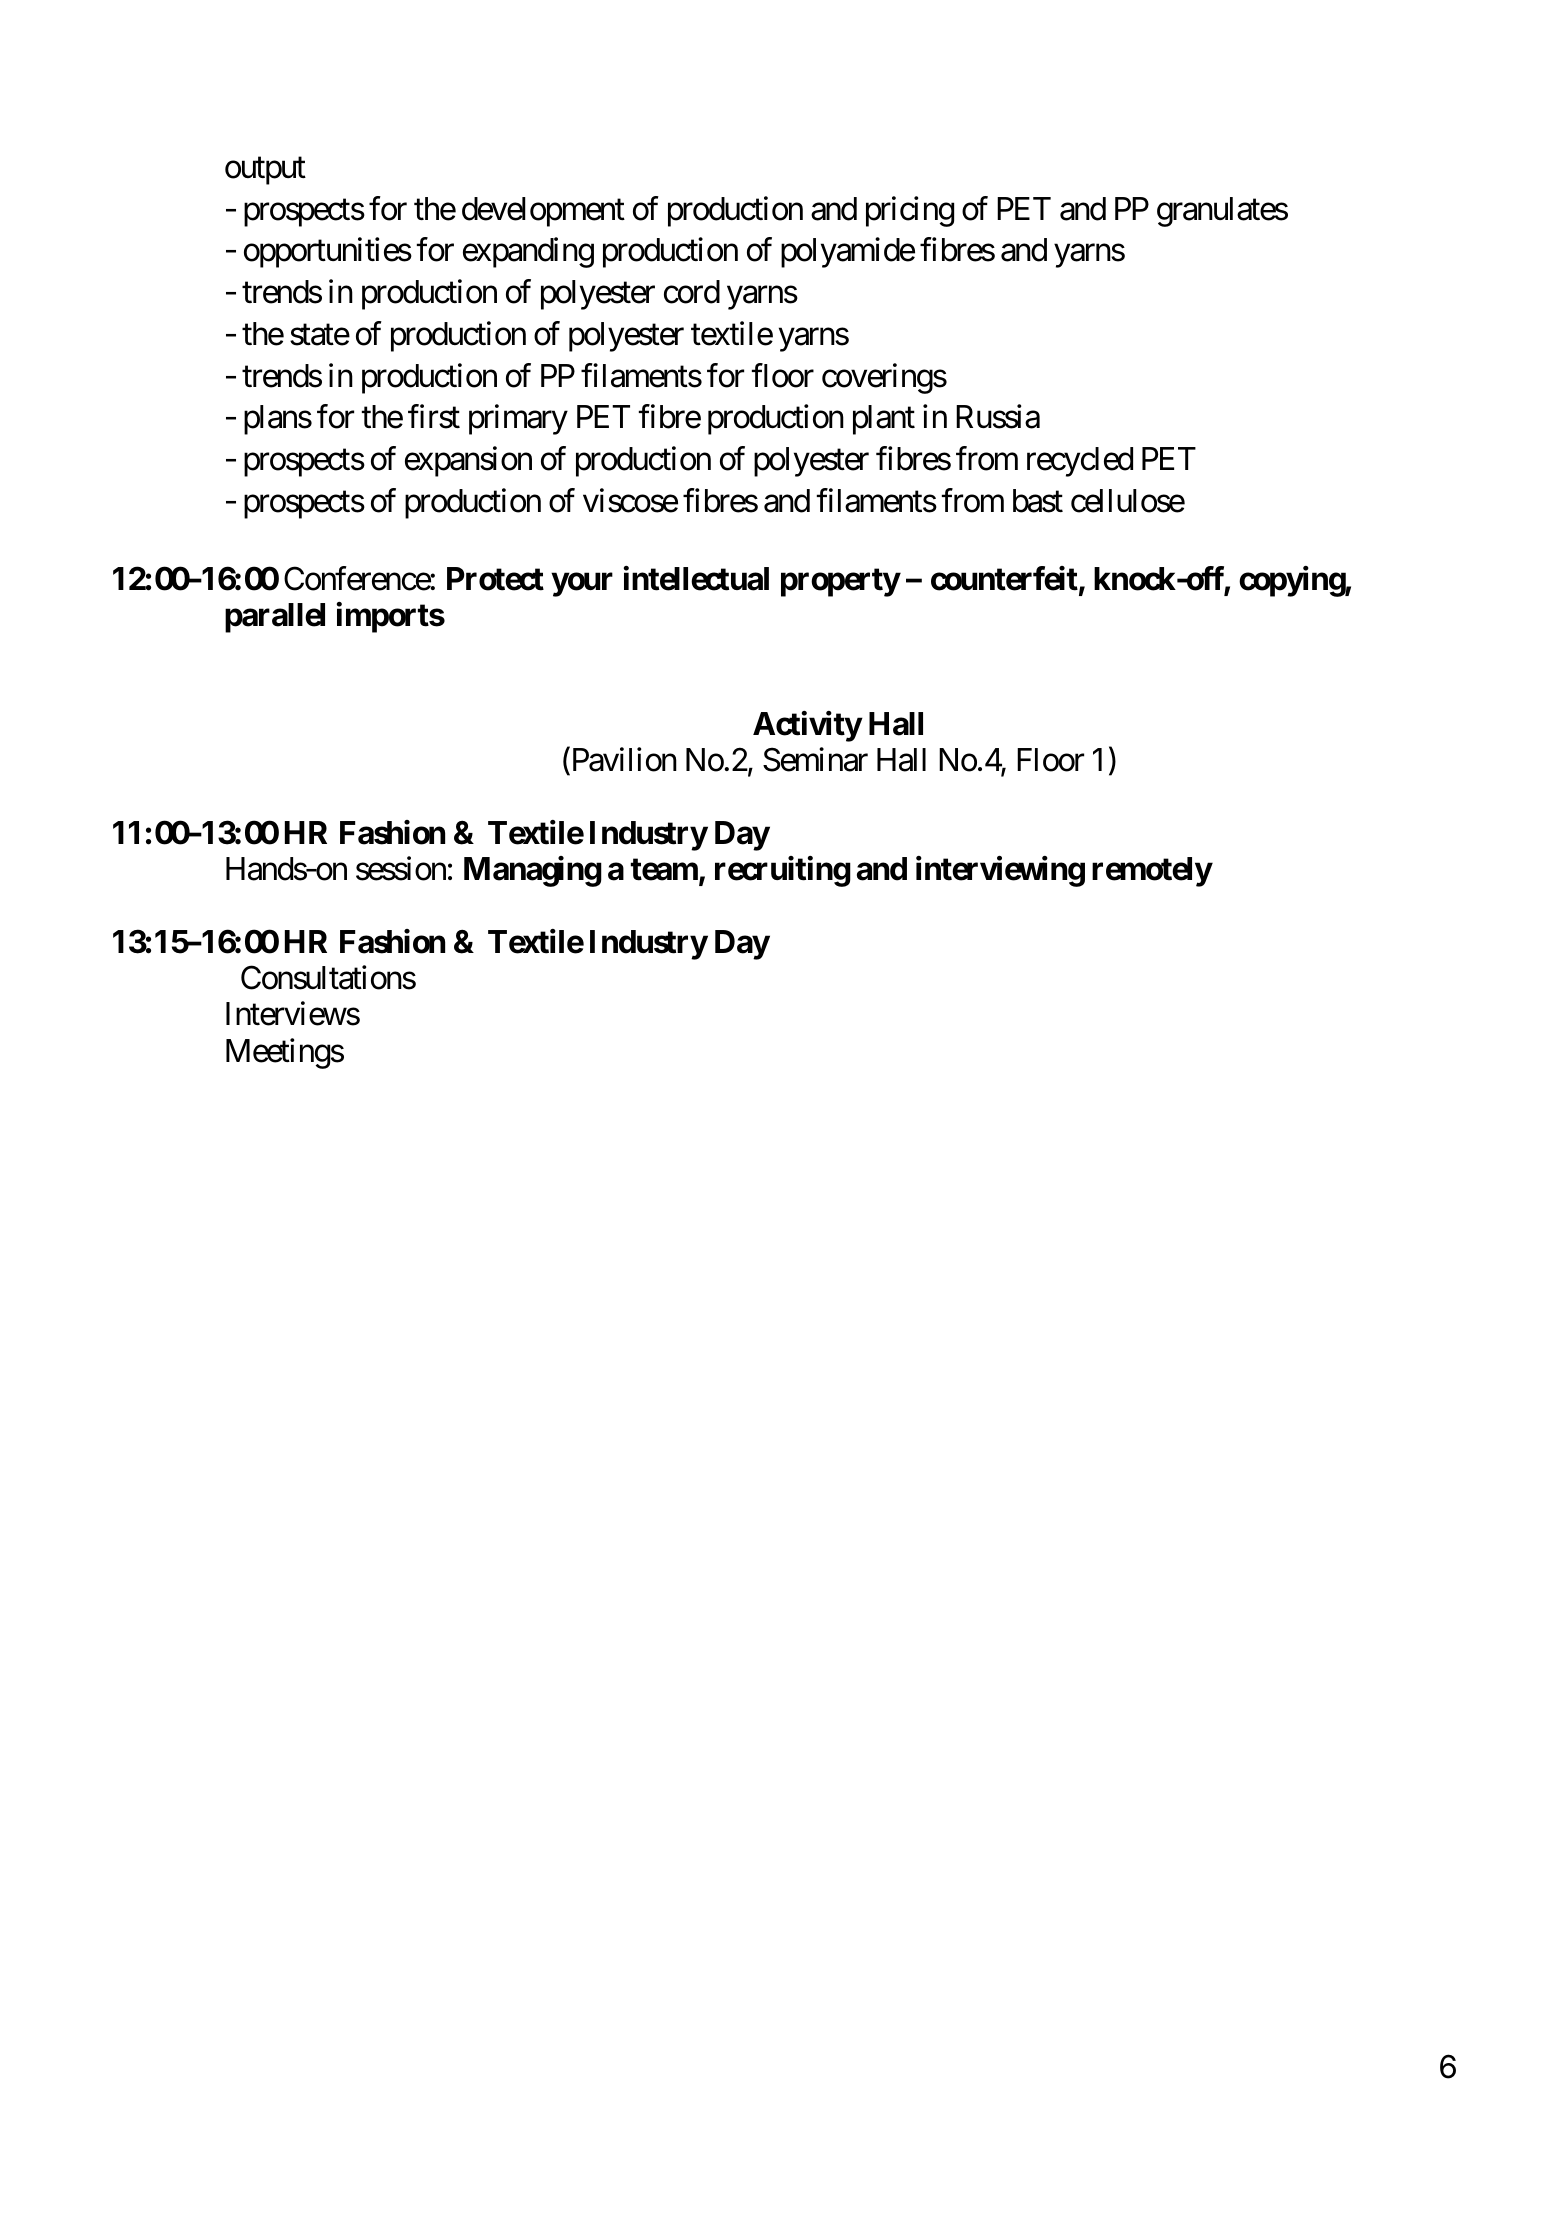 The width and height of the page is (1566, 2215). Describe the element at coordinates (401, 869) in the page. I see `session` at that location.
